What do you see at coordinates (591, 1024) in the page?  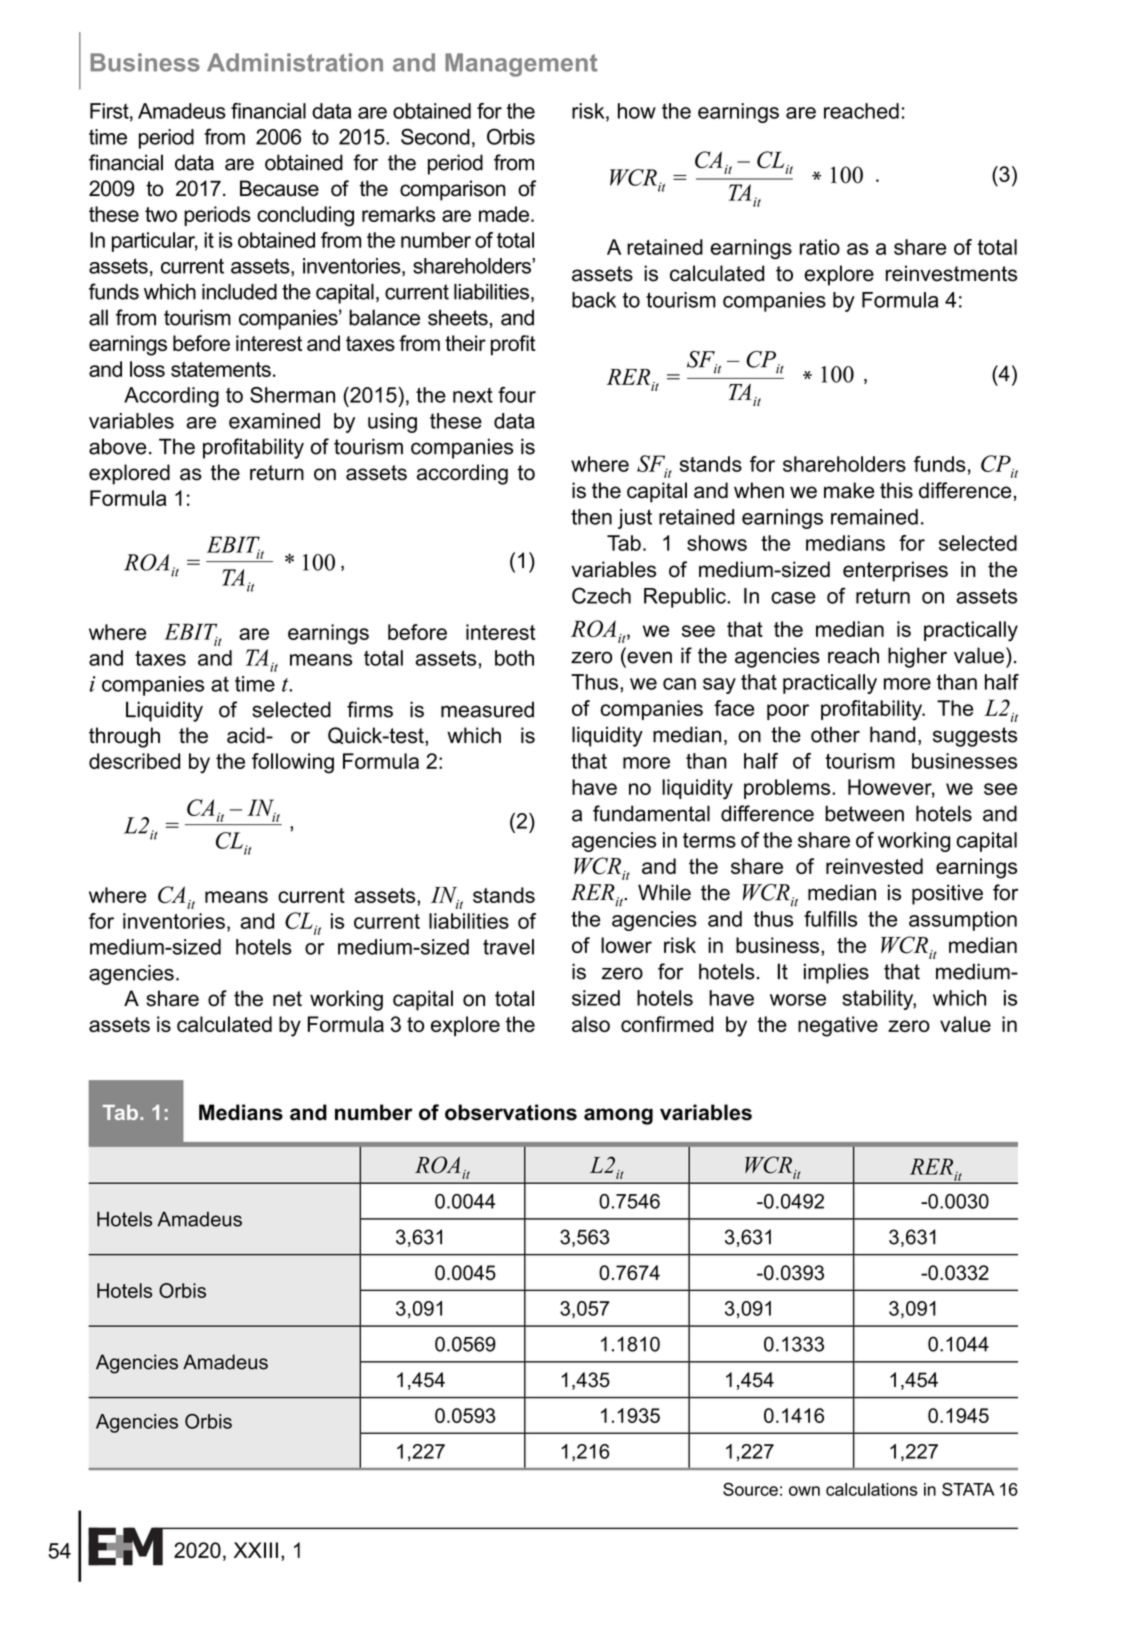 I see `also` at bounding box center [591, 1024].
